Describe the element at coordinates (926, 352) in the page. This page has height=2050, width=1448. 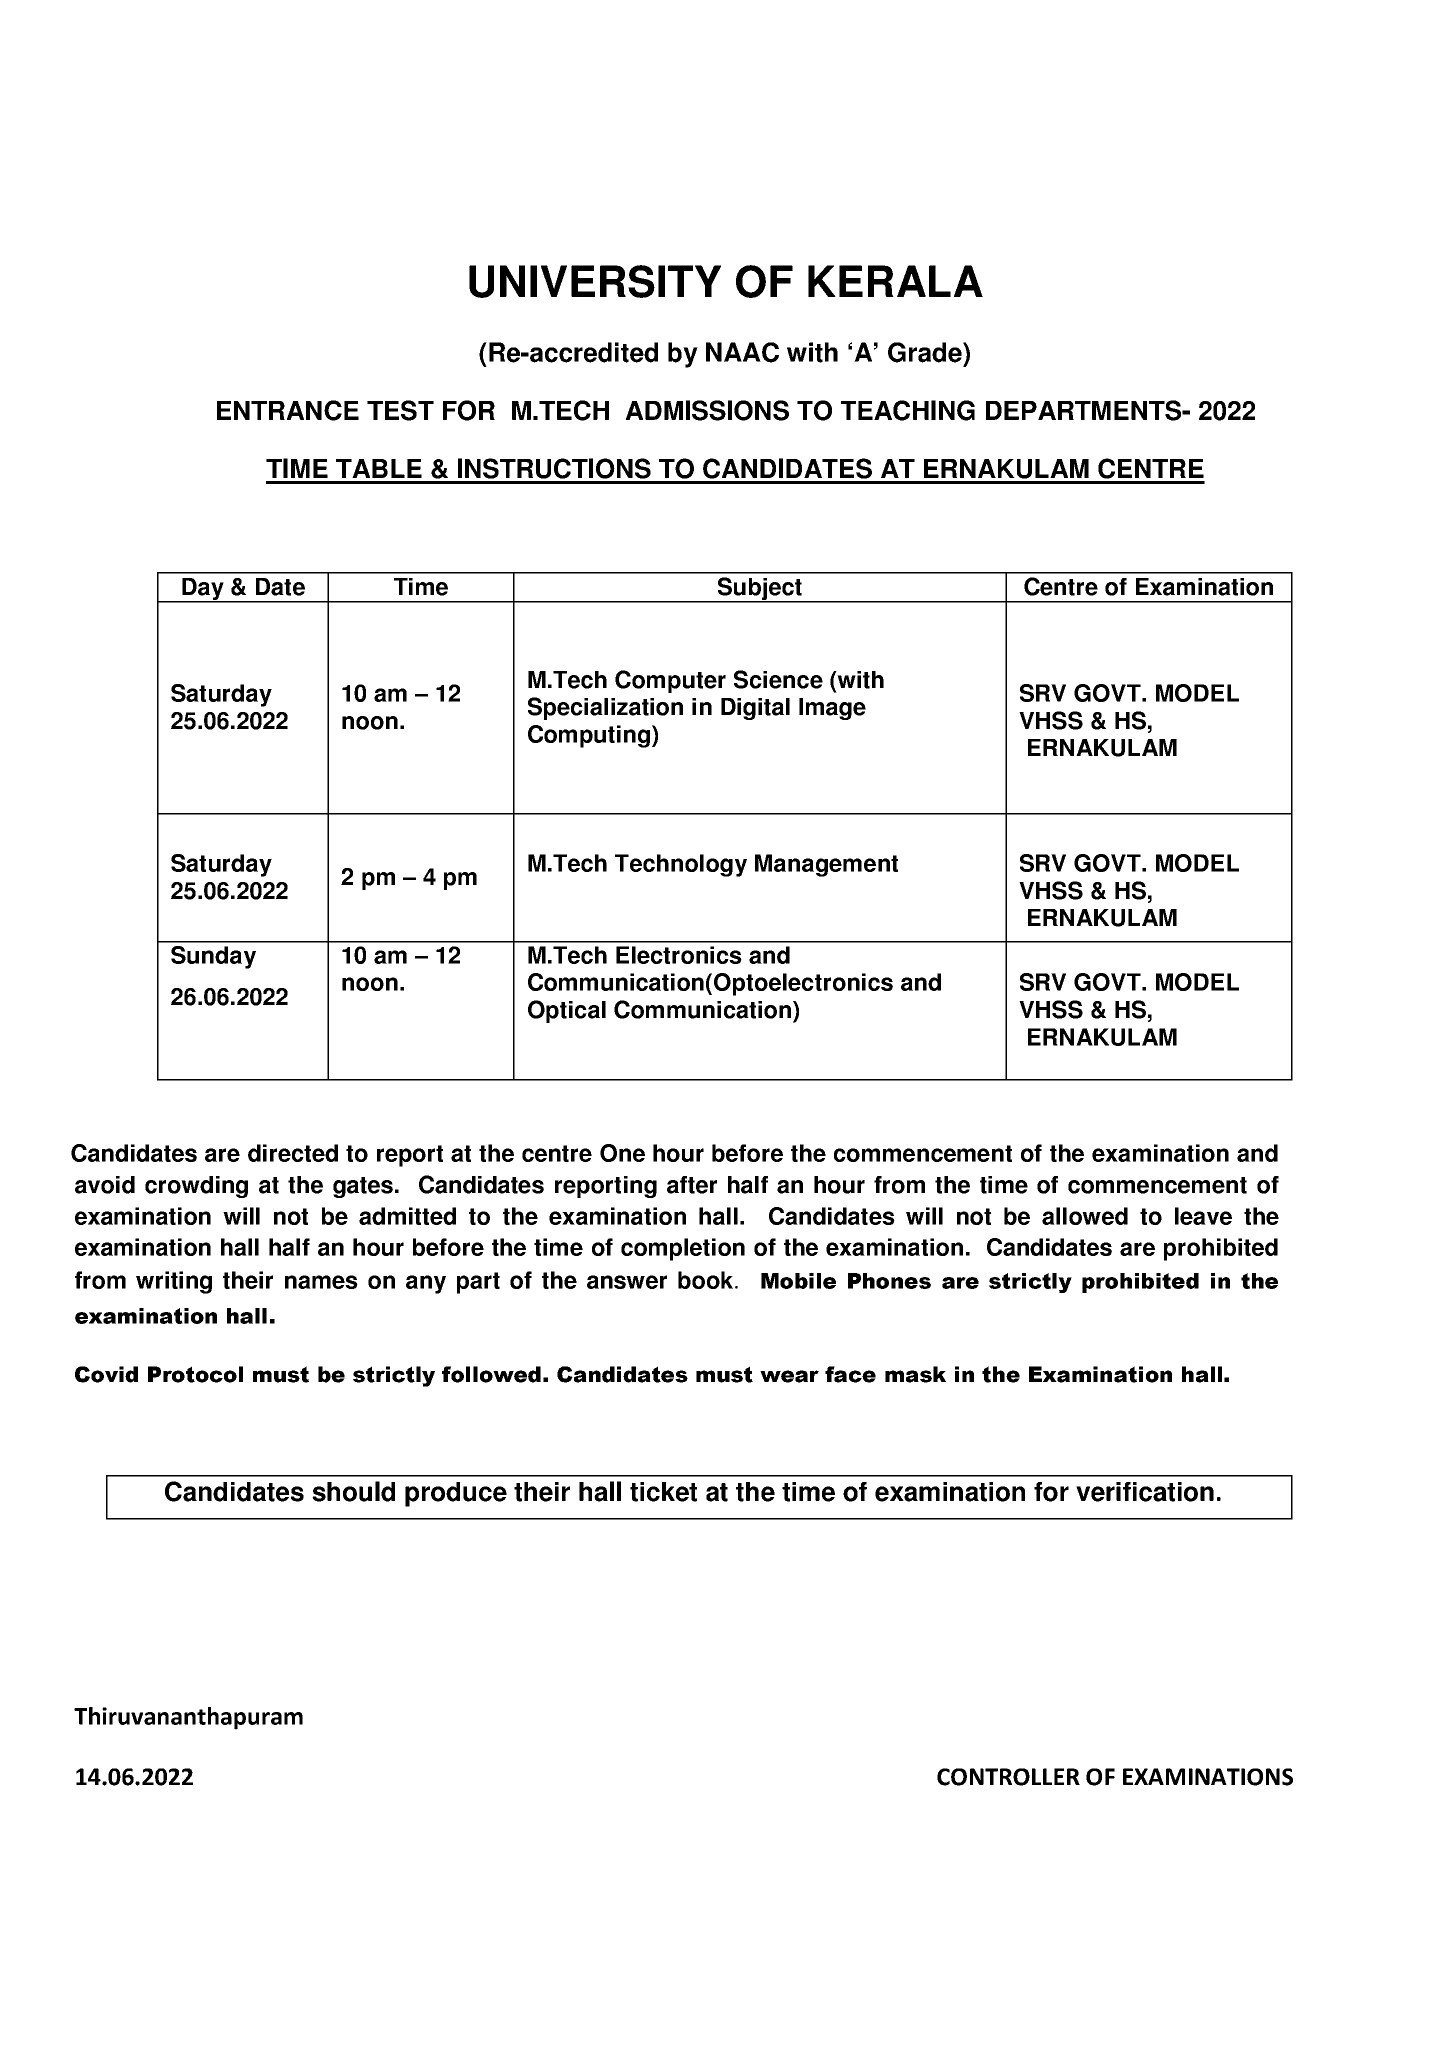
I see `Grade` at that location.
